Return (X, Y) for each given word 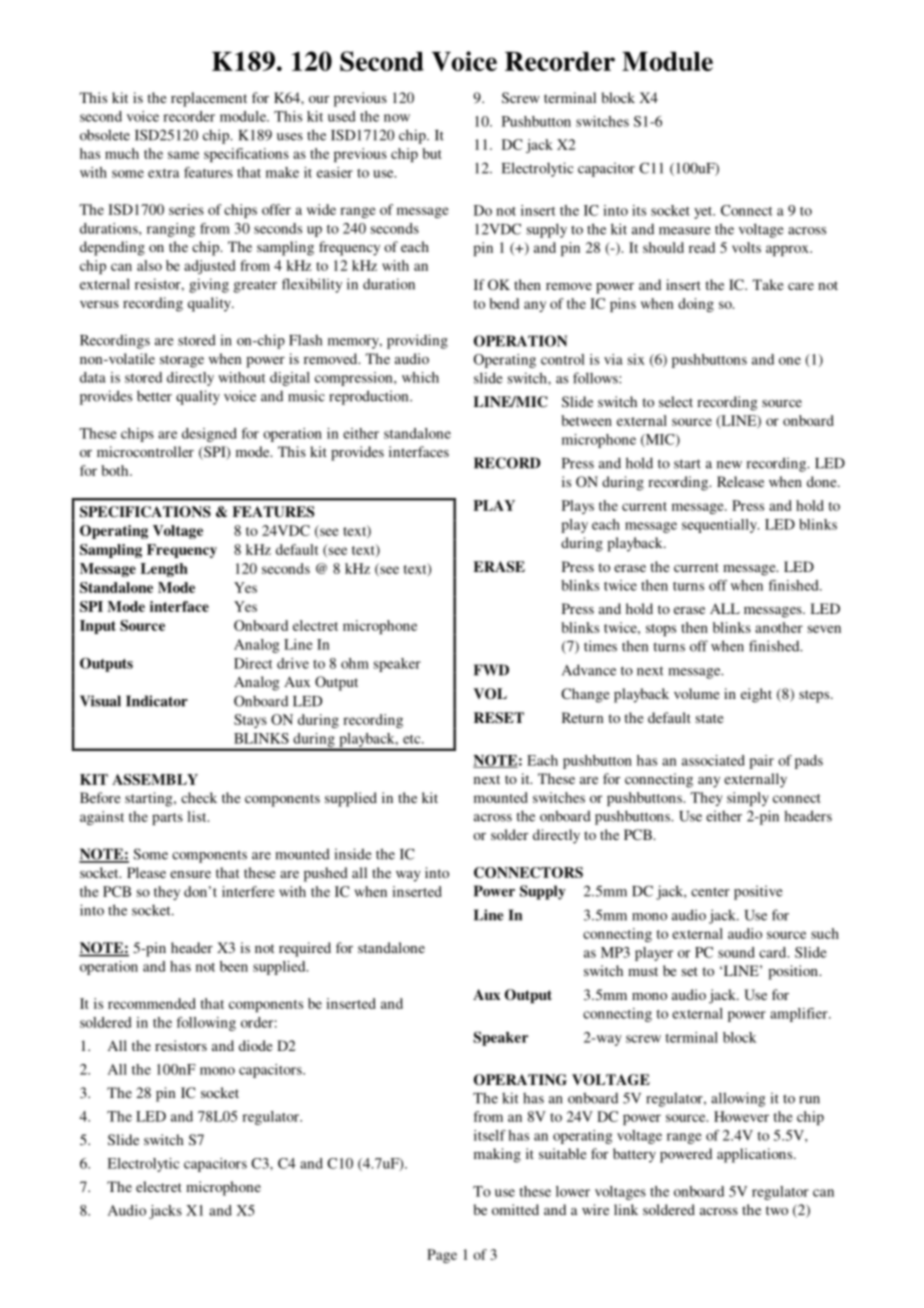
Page (442, 1256)
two (777, 1210)
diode (255, 1045)
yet (704, 213)
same (183, 155)
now (397, 118)
